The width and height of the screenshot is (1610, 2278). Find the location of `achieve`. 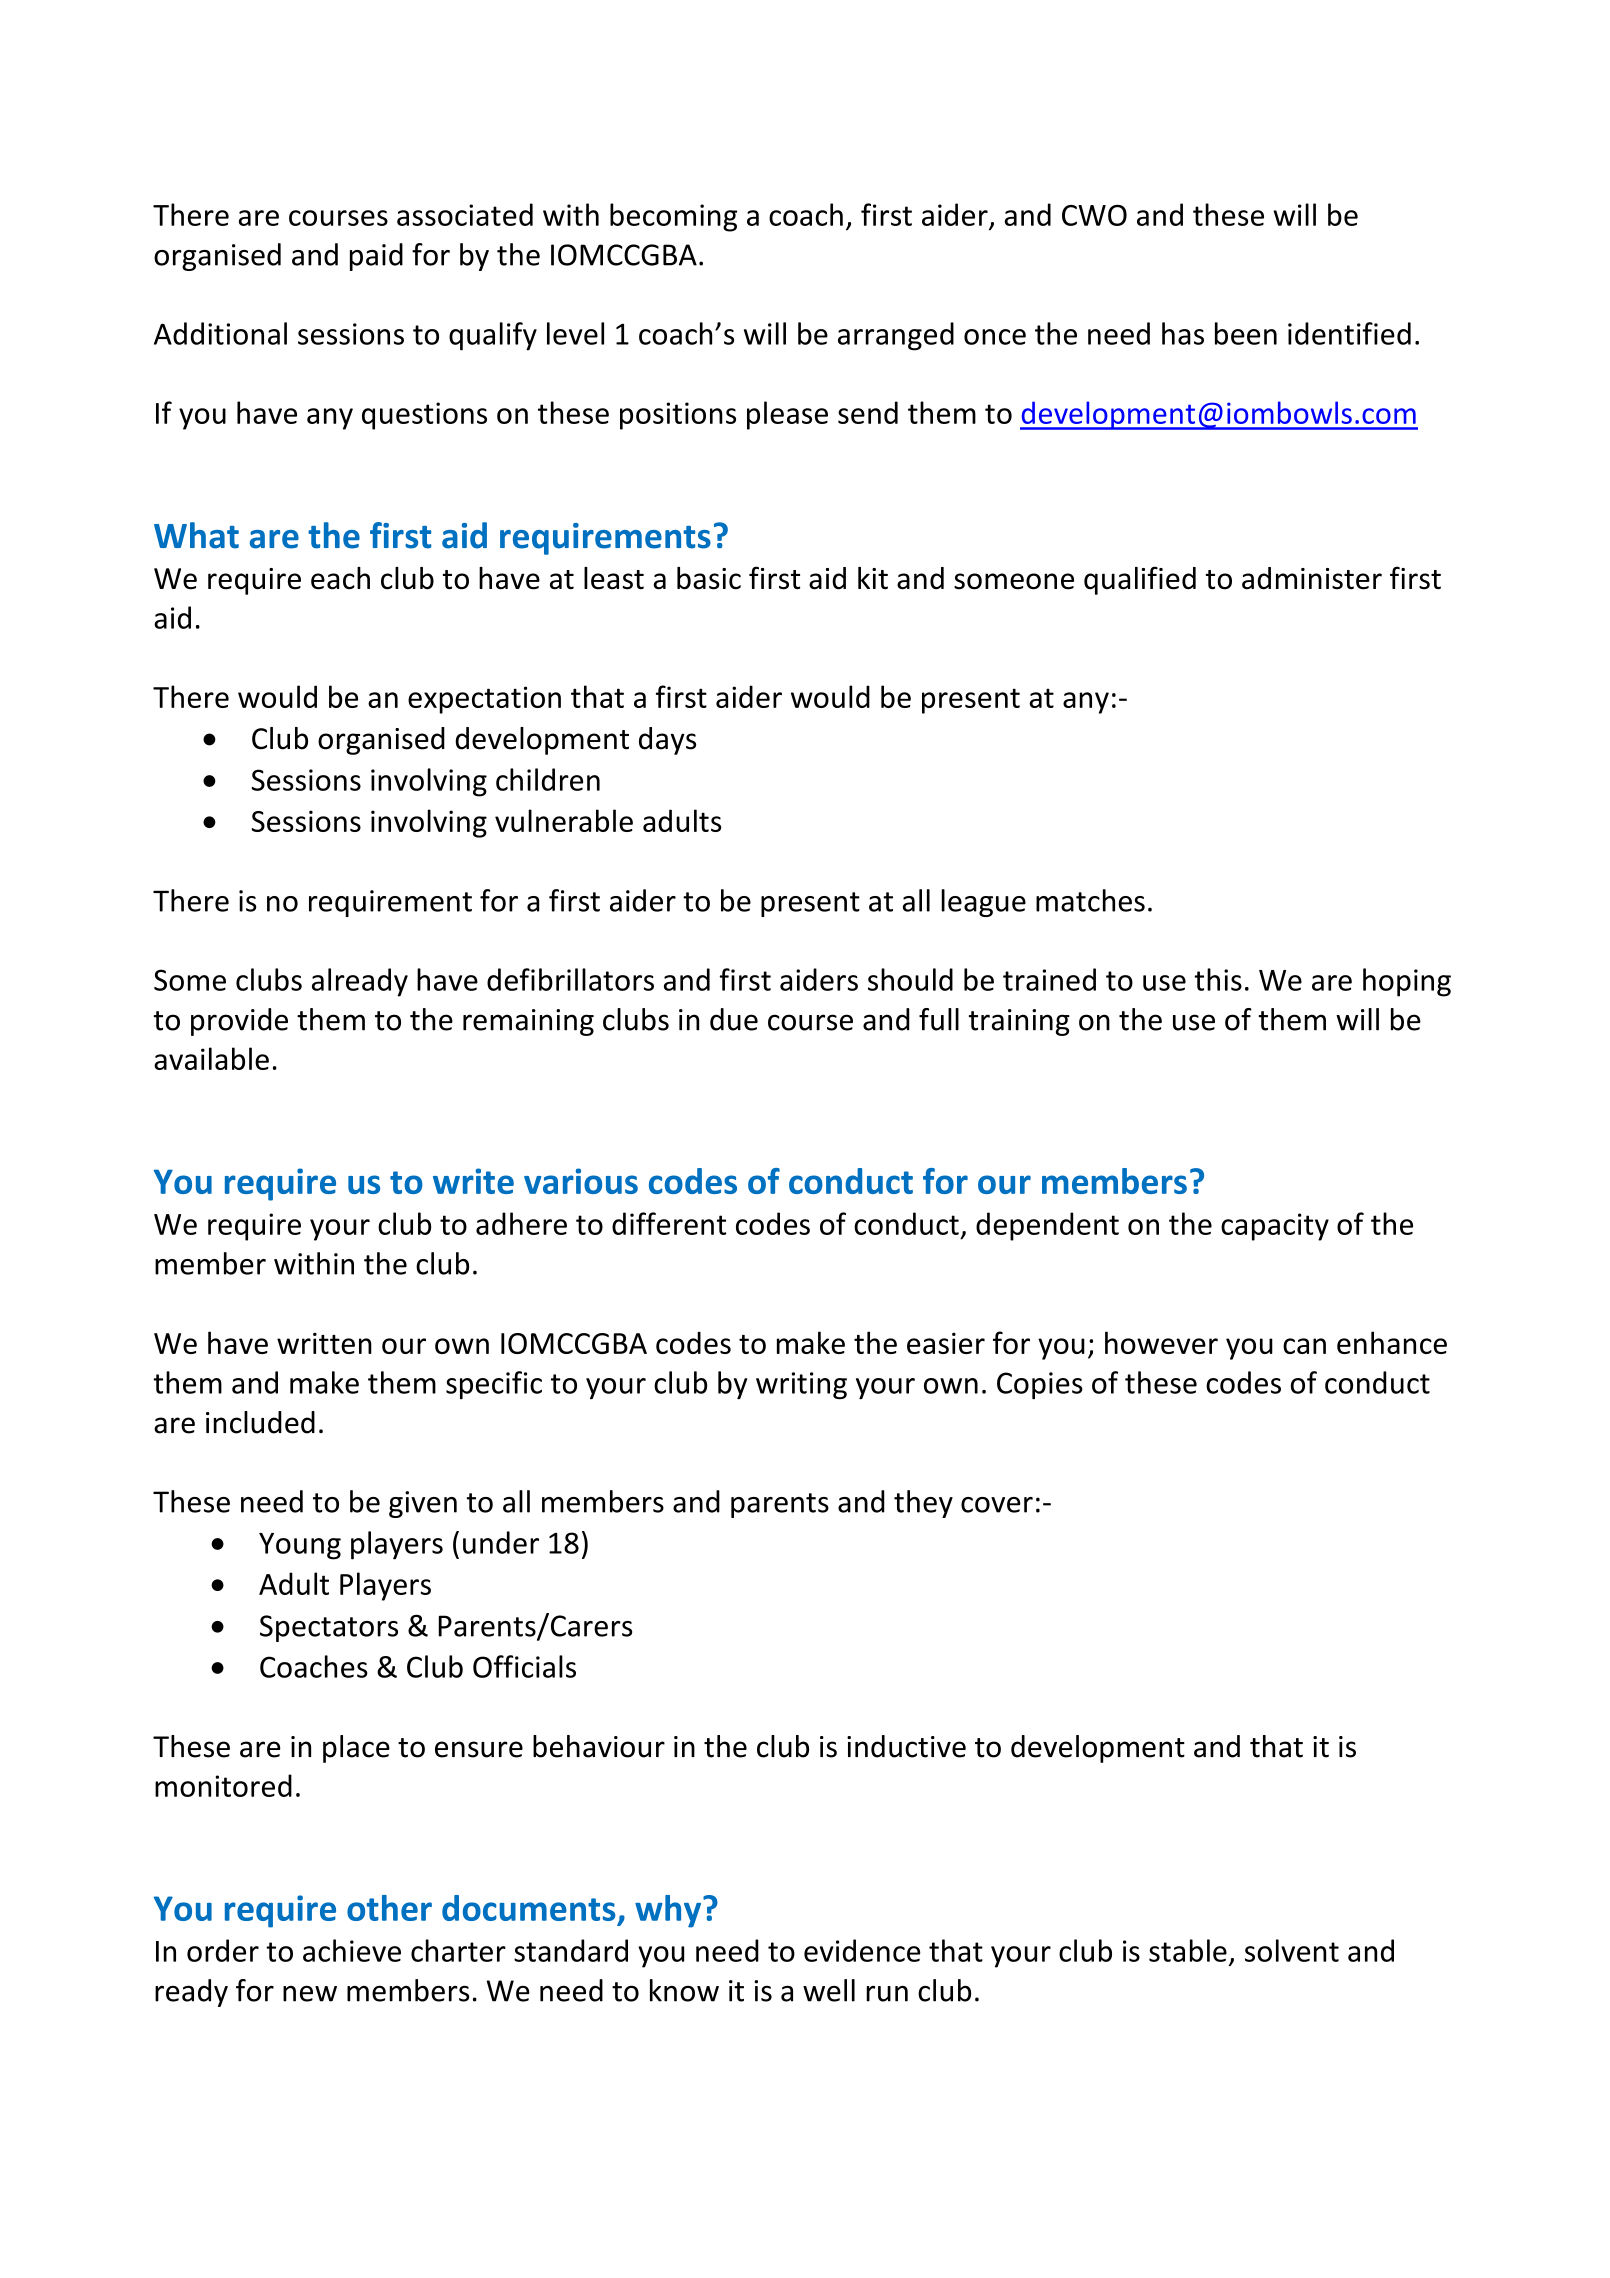

achieve is located at coordinates (352, 1950).
